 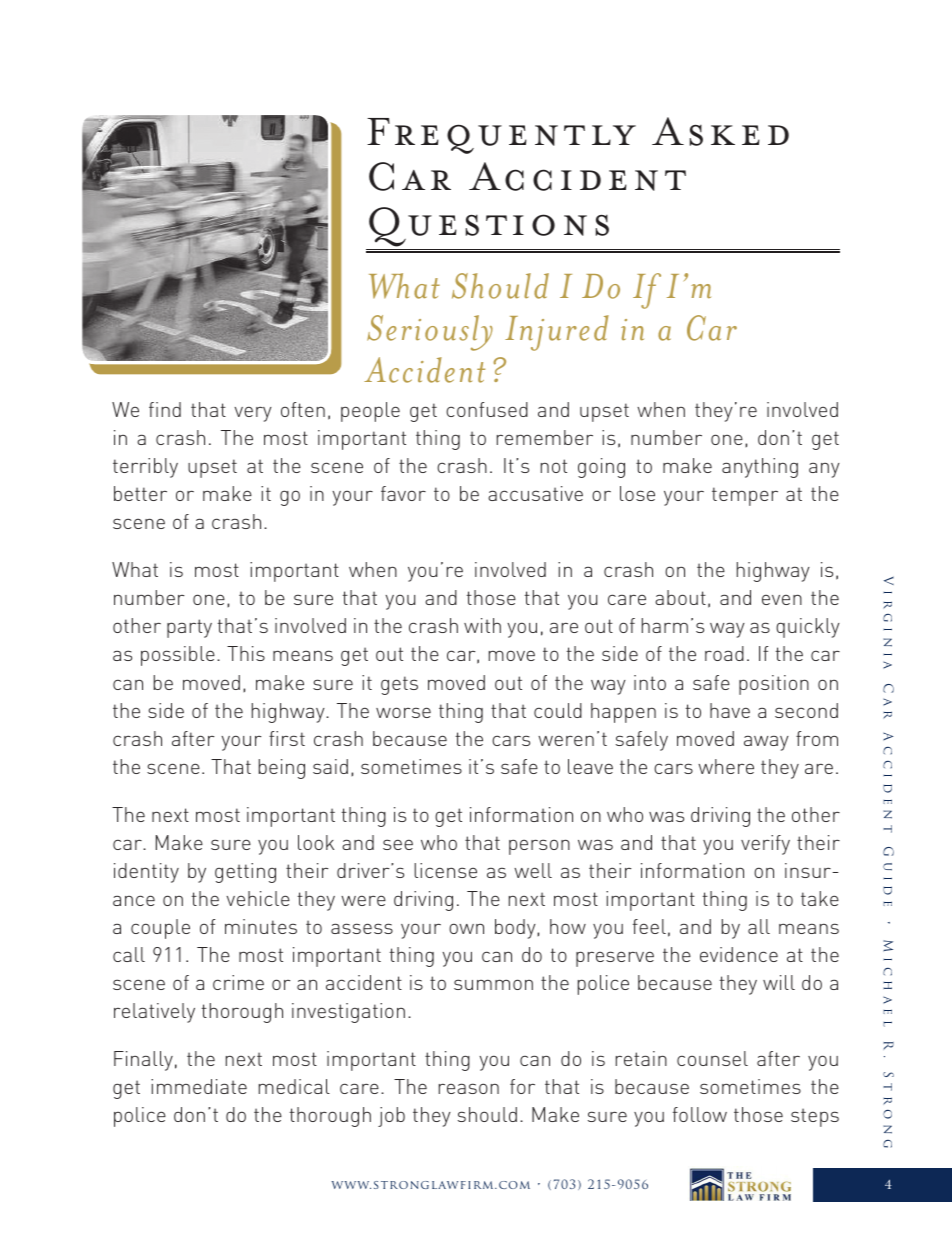 What do you see at coordinates (165, 409) in the image?
I see `find` at bounding box center [165, 409].
